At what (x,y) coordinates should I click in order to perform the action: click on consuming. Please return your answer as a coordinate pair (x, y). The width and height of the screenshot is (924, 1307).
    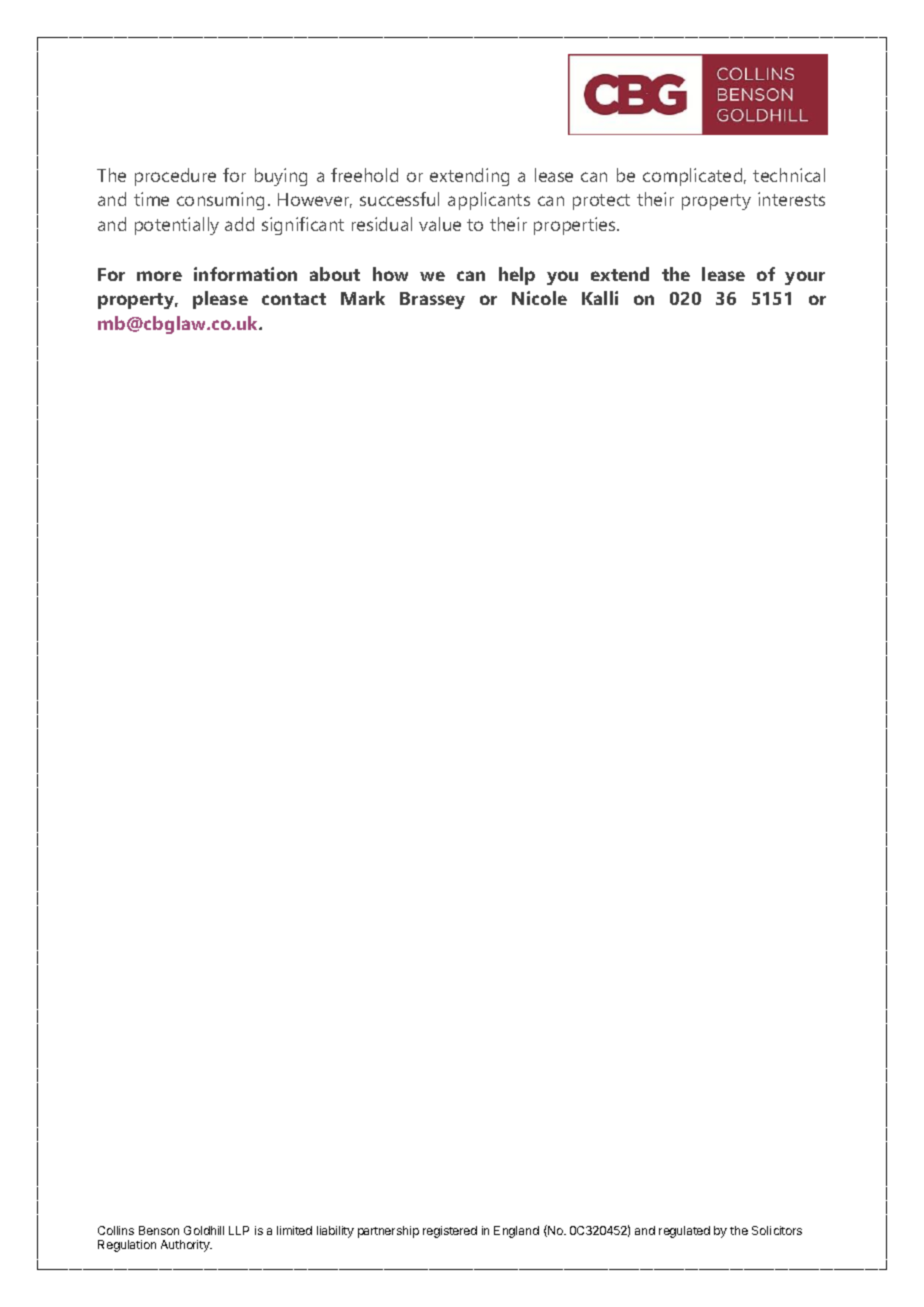
    Looking at the image, I should click on (220, 201).
